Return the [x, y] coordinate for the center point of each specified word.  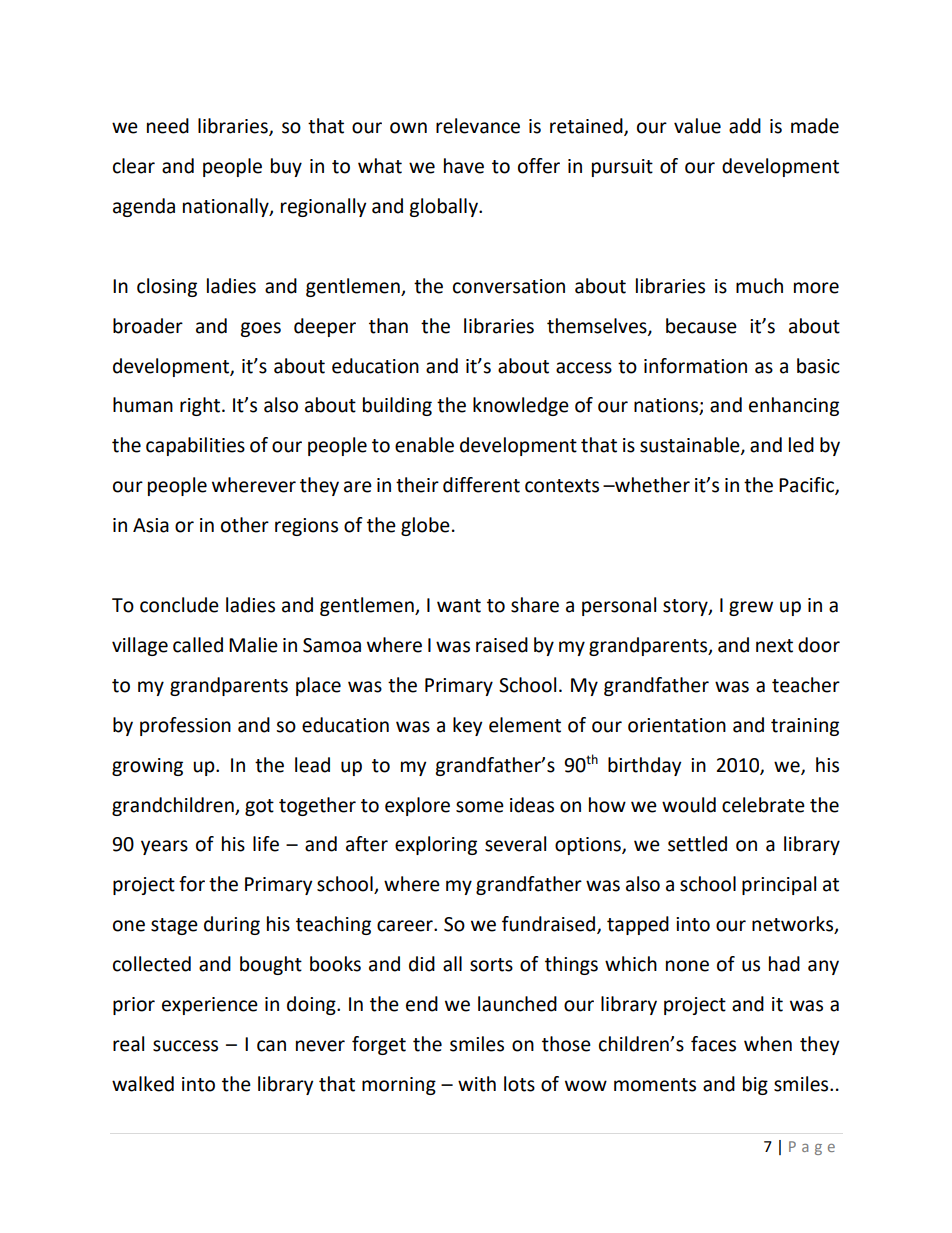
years [164, 847]
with [477, 1084]
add [745, 126]
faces [713, 1044]
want [459, 606]
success [185, 1046]
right [201, 406]
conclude [179, 605]
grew [751, 608]
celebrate [763, 805]
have [464, 166]
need [168, 126]
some [480, 807]
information [695, 366]
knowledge [521, 406]
